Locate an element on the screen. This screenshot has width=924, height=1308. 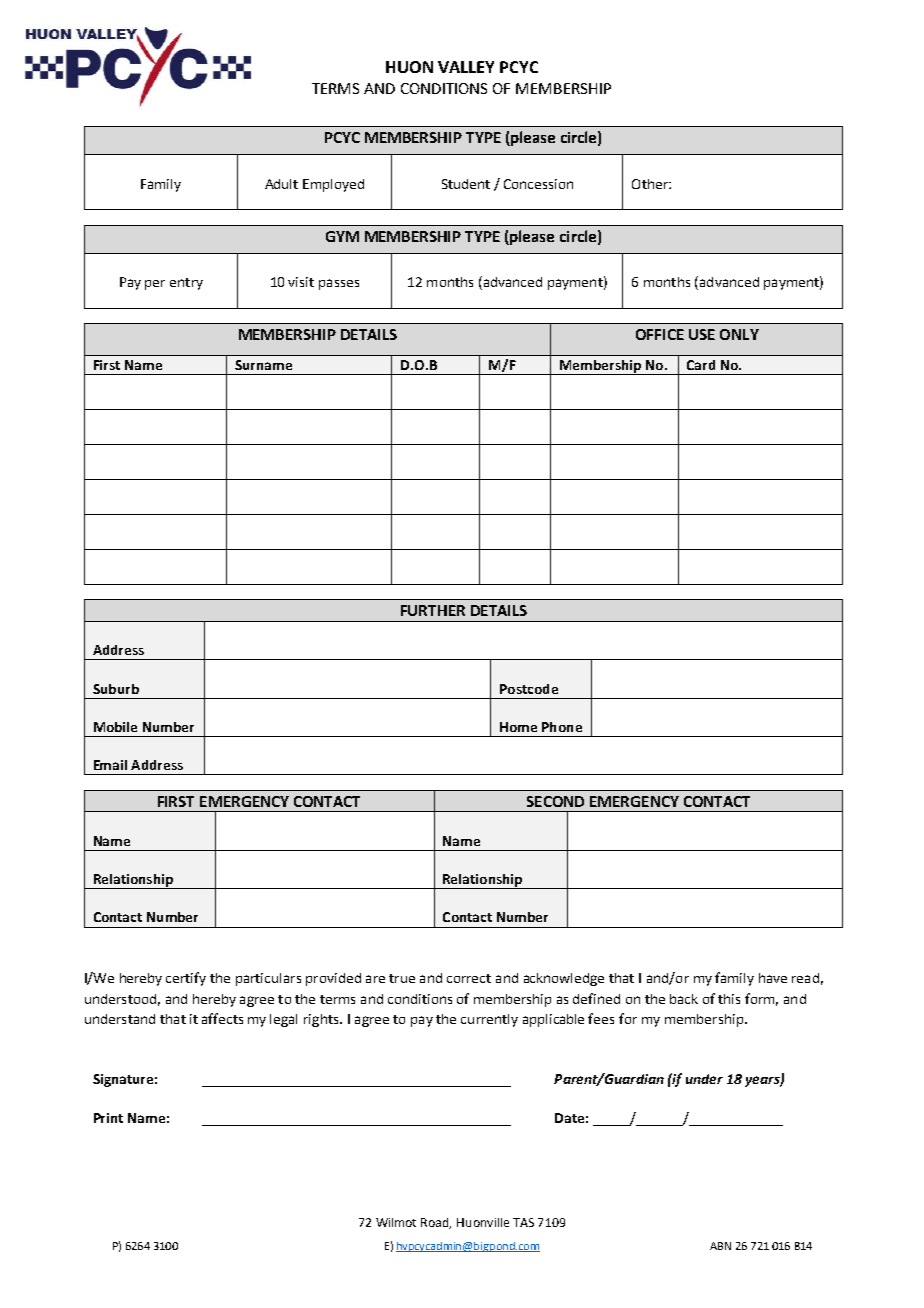
have is located at coordinates (773, 978).
